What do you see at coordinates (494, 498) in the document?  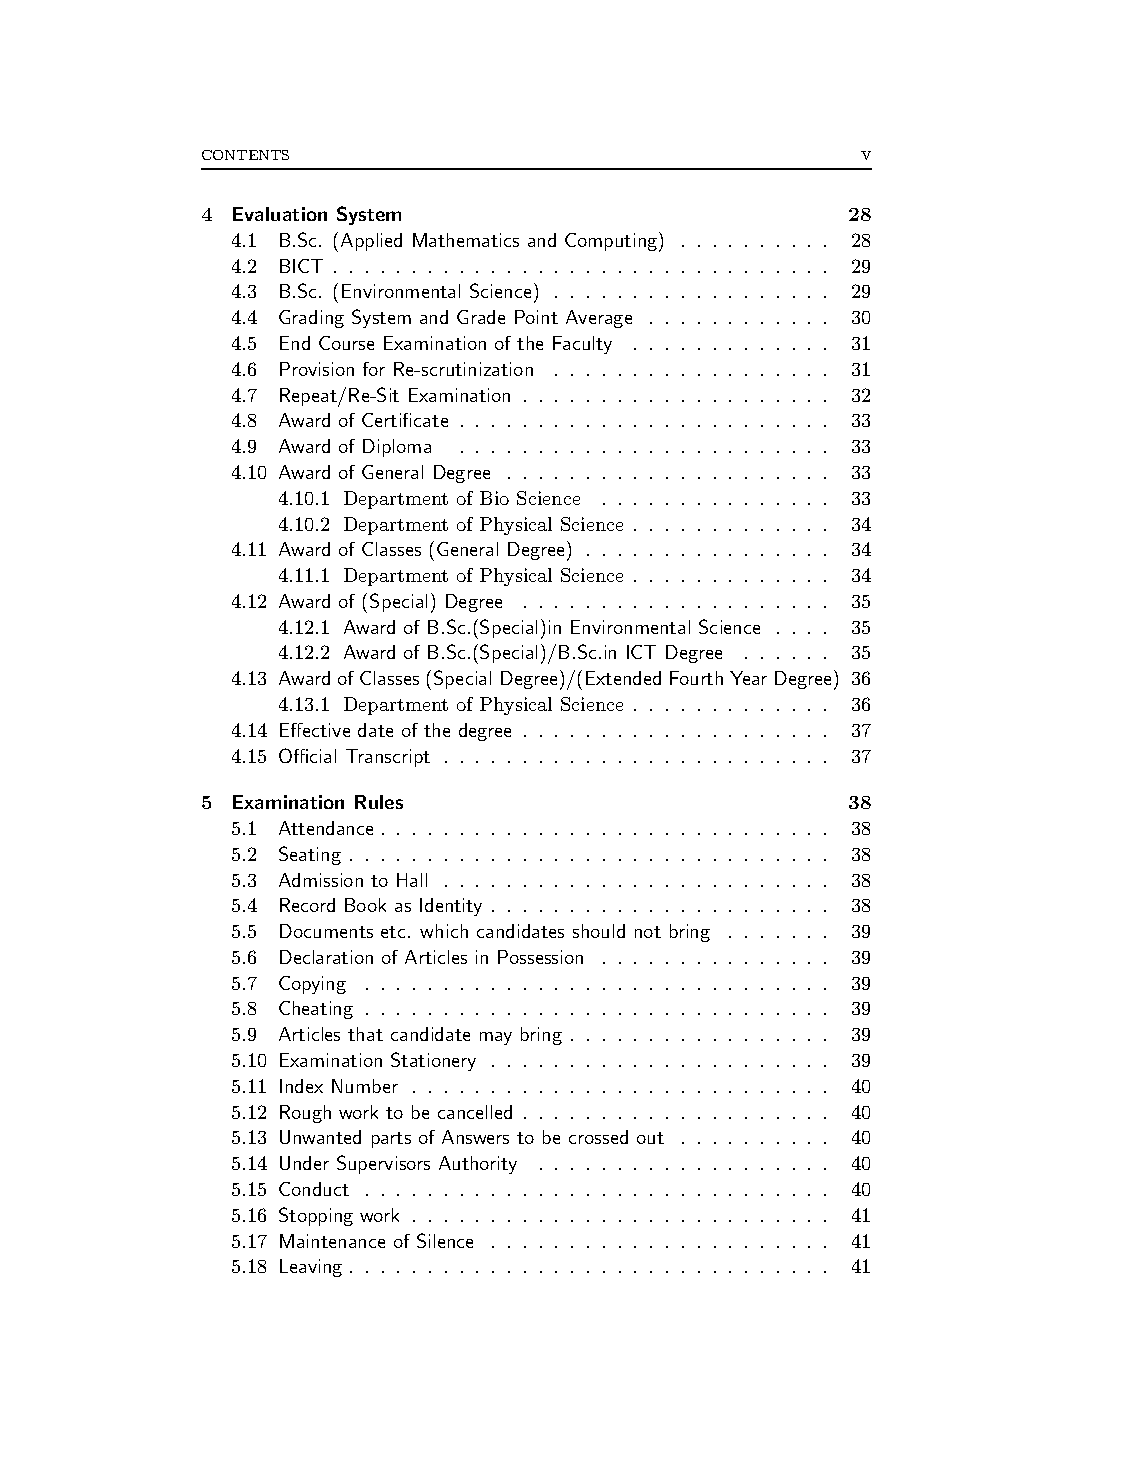 I see `Bio` at bounding box center [494, 498].
